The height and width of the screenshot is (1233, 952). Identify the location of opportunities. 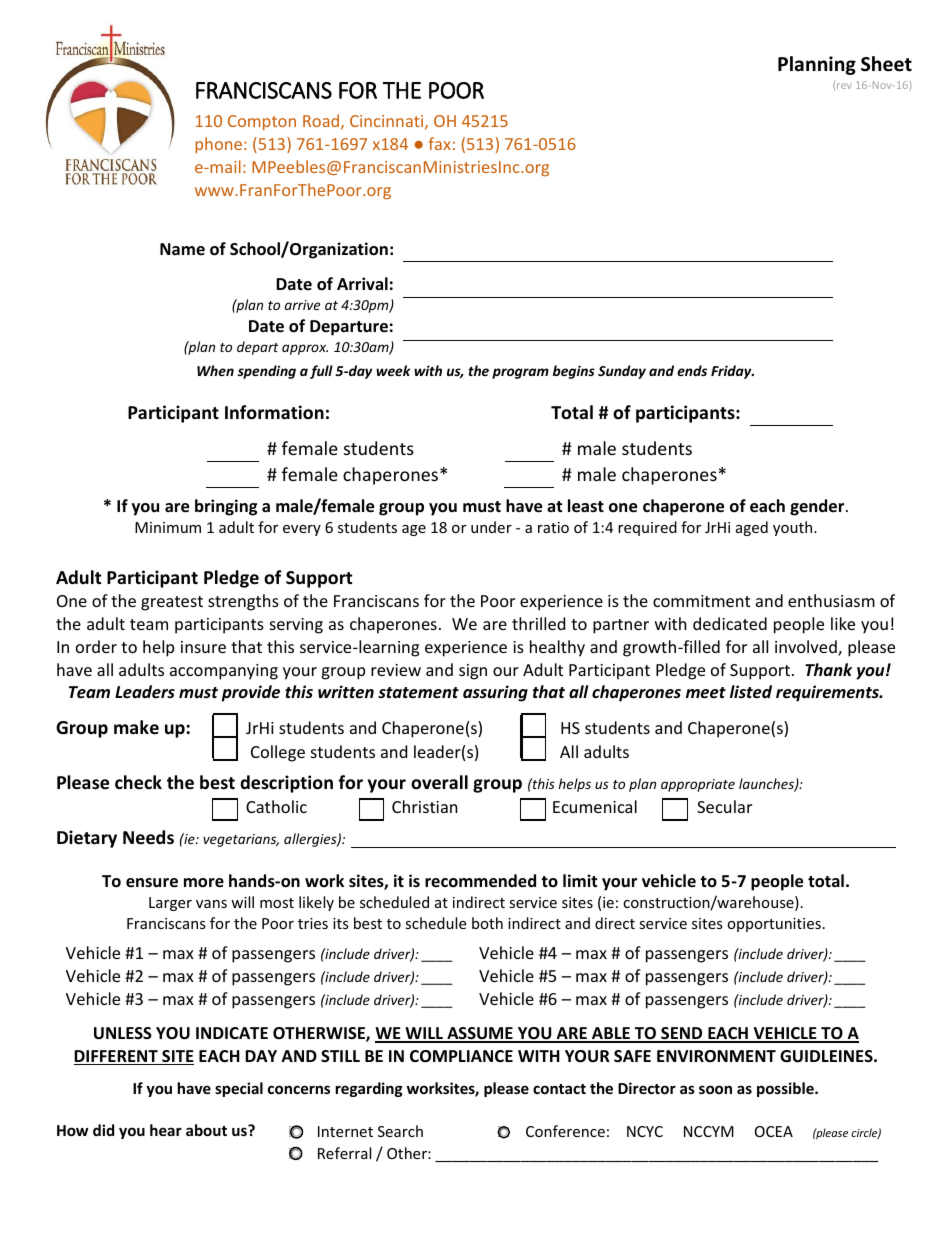
(774, 925).
